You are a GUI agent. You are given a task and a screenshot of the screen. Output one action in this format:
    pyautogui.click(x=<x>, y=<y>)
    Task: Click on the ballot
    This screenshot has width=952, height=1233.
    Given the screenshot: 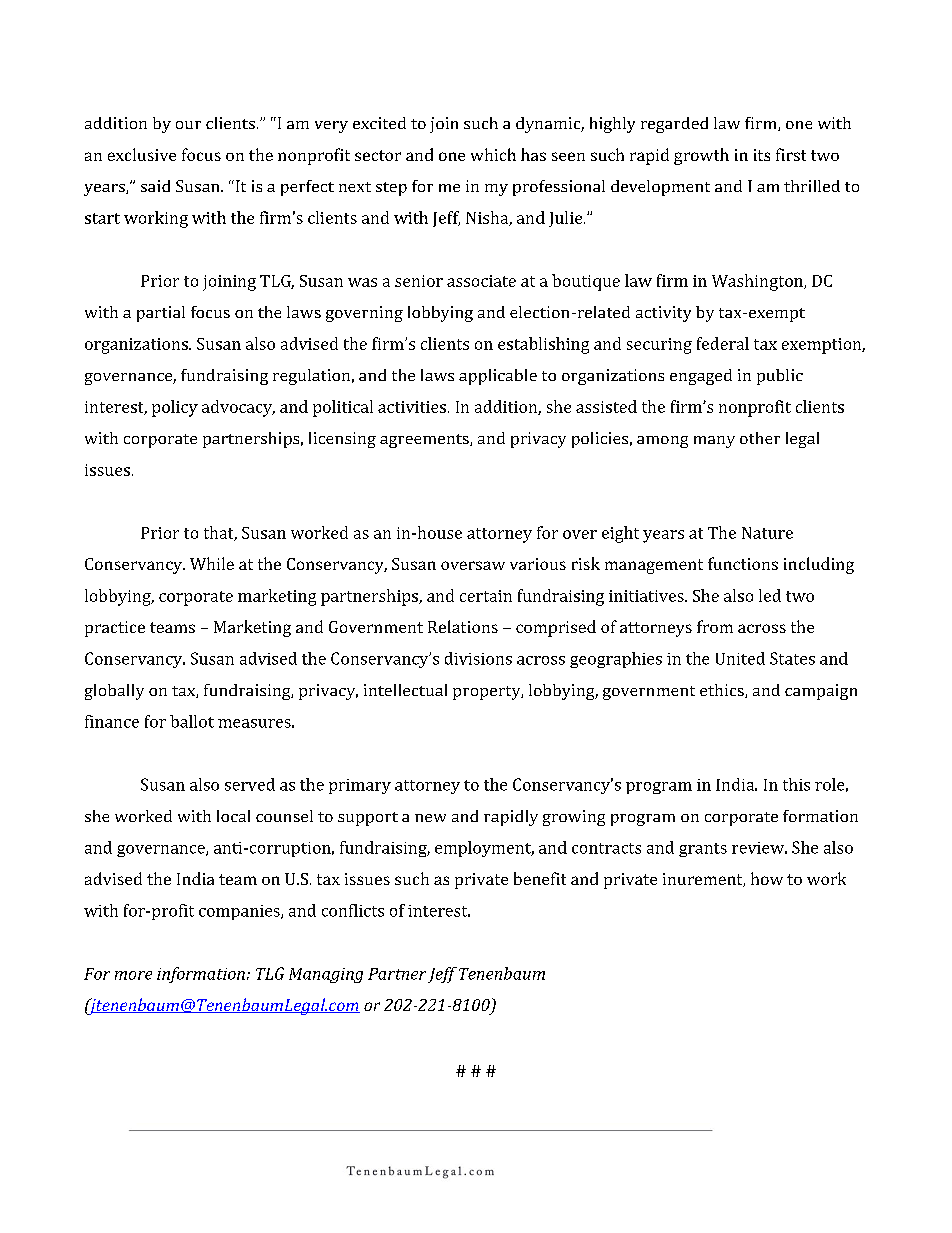 What is the action you would take?
    pyautogui.click(x=192, y=721)
